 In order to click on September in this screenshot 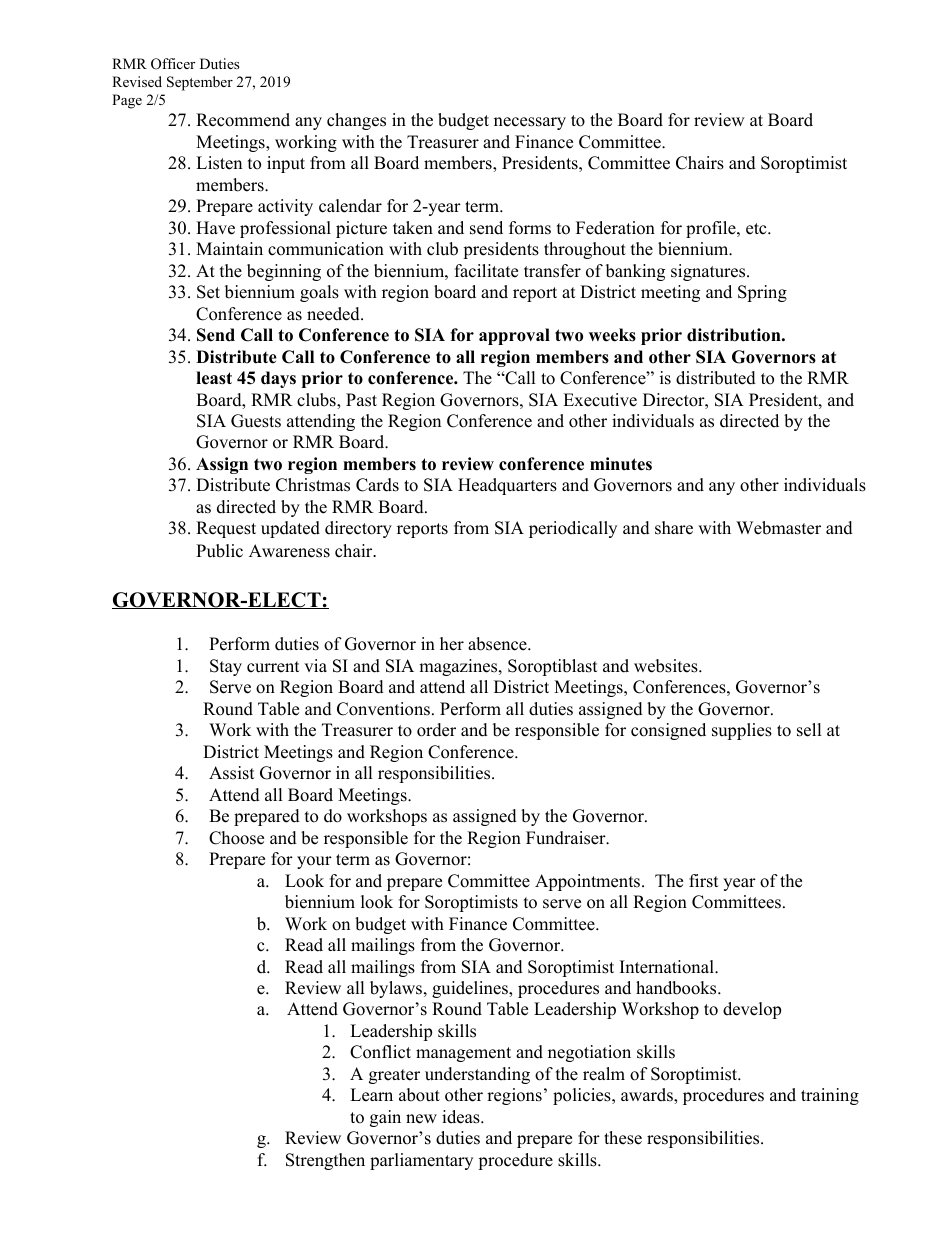, I will do `click(200, 83)`.
